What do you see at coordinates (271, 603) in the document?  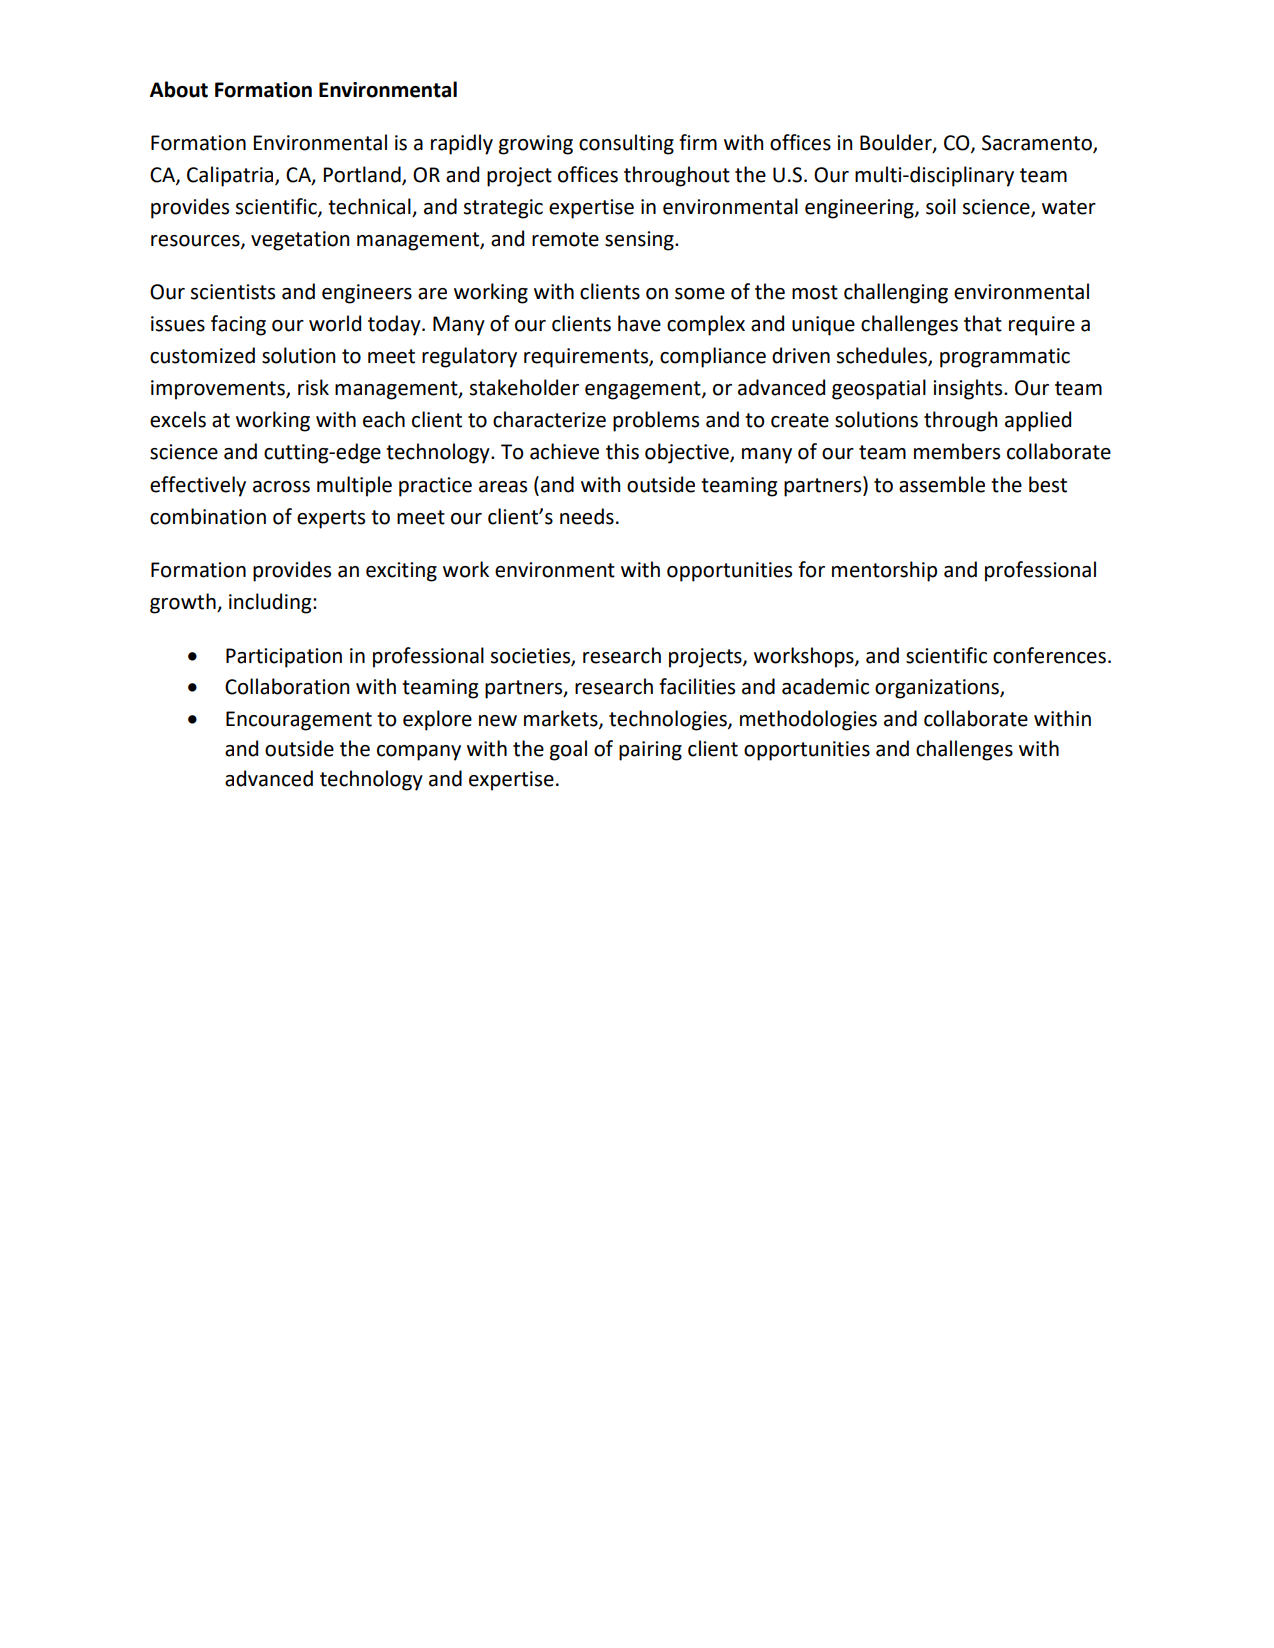 I see `including` at bounding box center [271, 603].
